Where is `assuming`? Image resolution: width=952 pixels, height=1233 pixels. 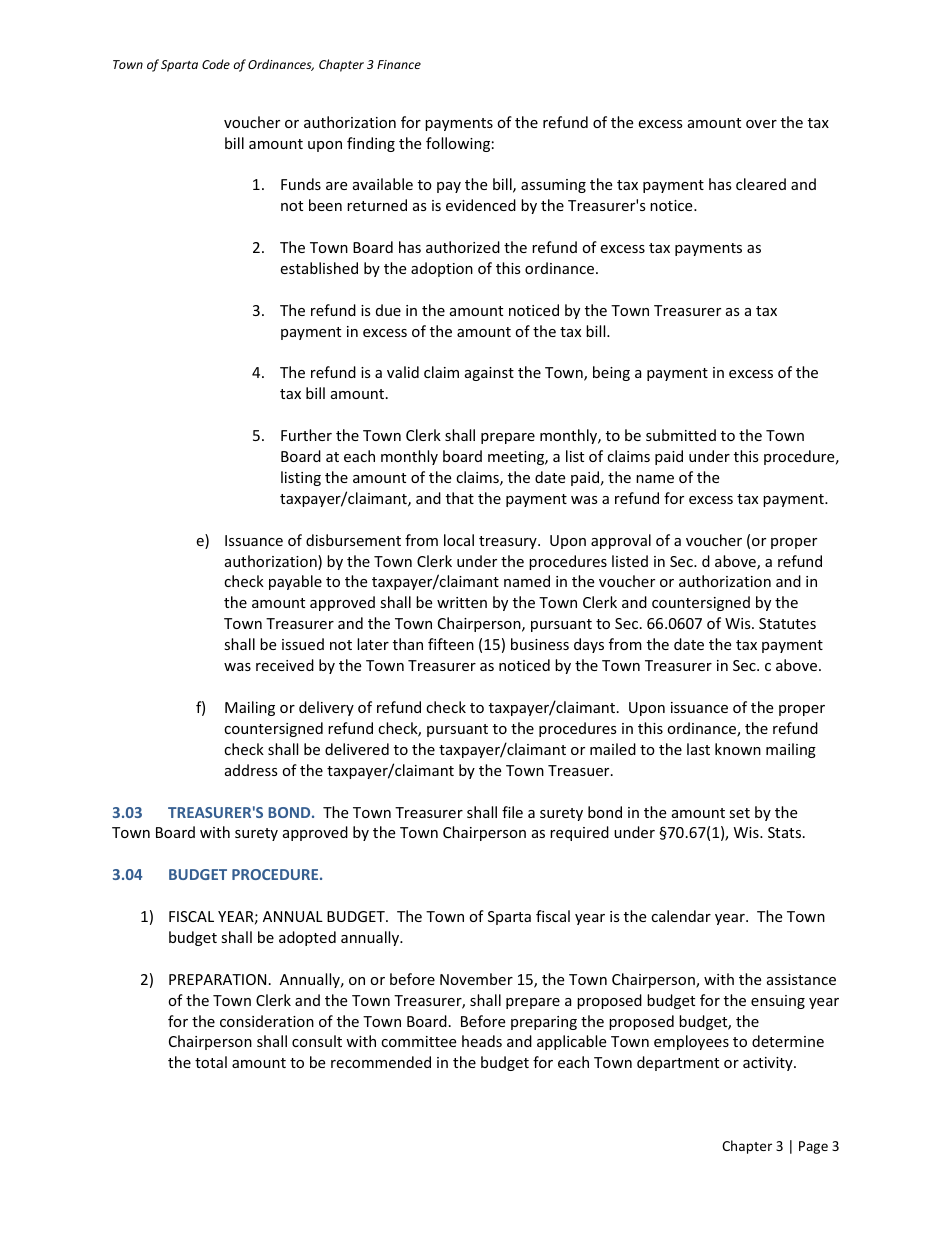
assuming is located at coordinates (553, 186).
